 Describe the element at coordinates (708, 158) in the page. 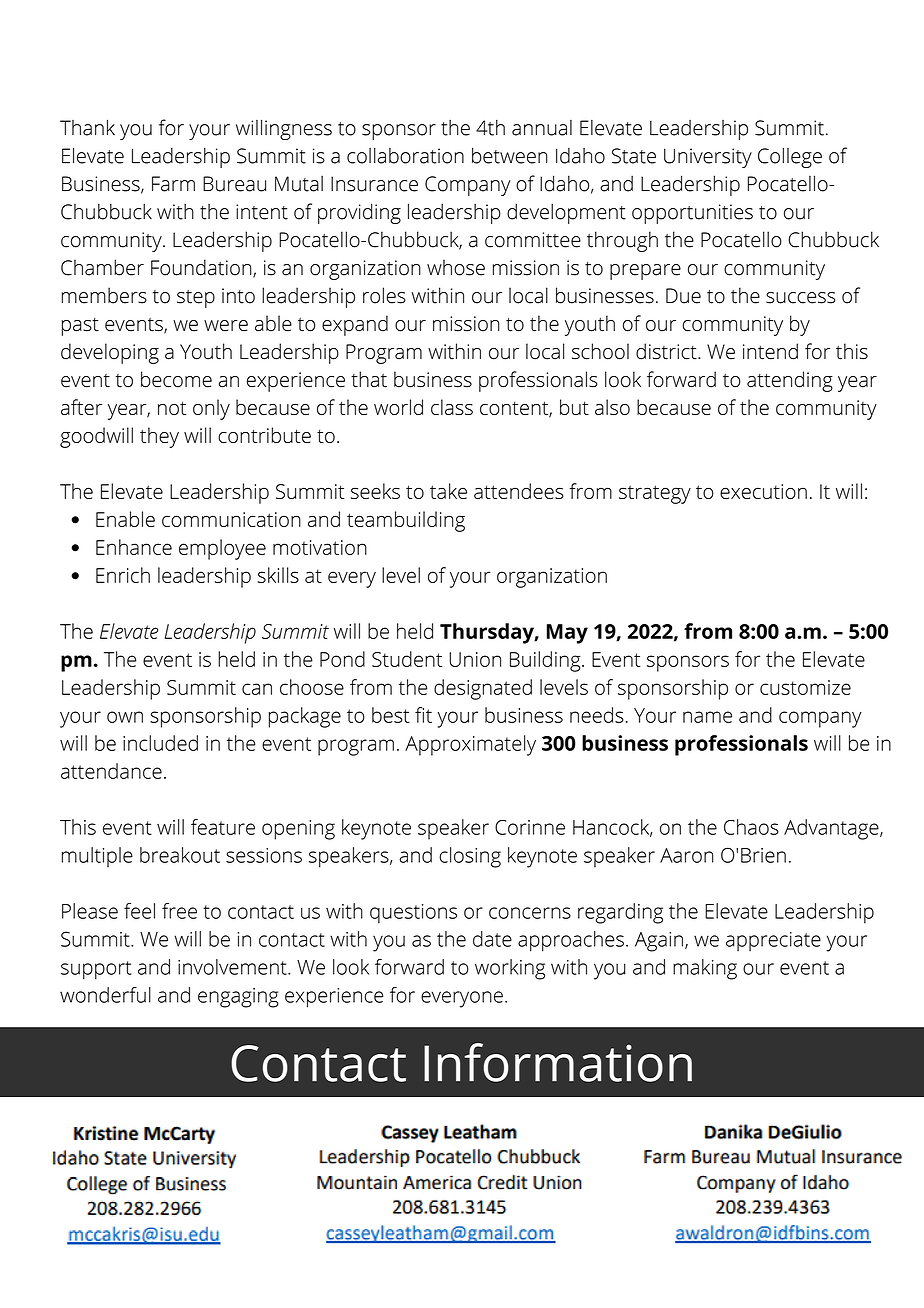

I see `University` at that location.
